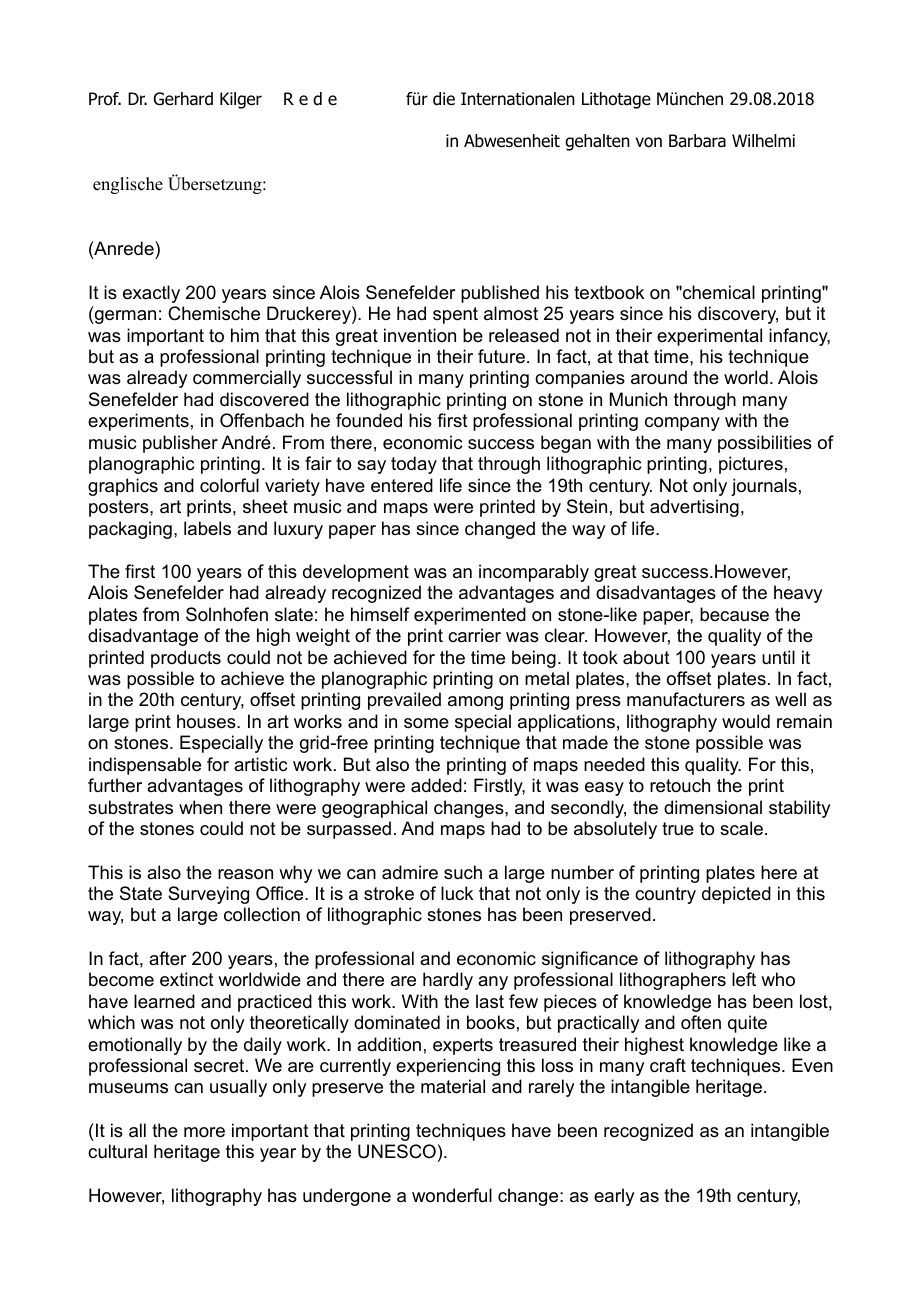 This document has height=1308, width=924. I want to click on Surveying, so click(208, 895).
